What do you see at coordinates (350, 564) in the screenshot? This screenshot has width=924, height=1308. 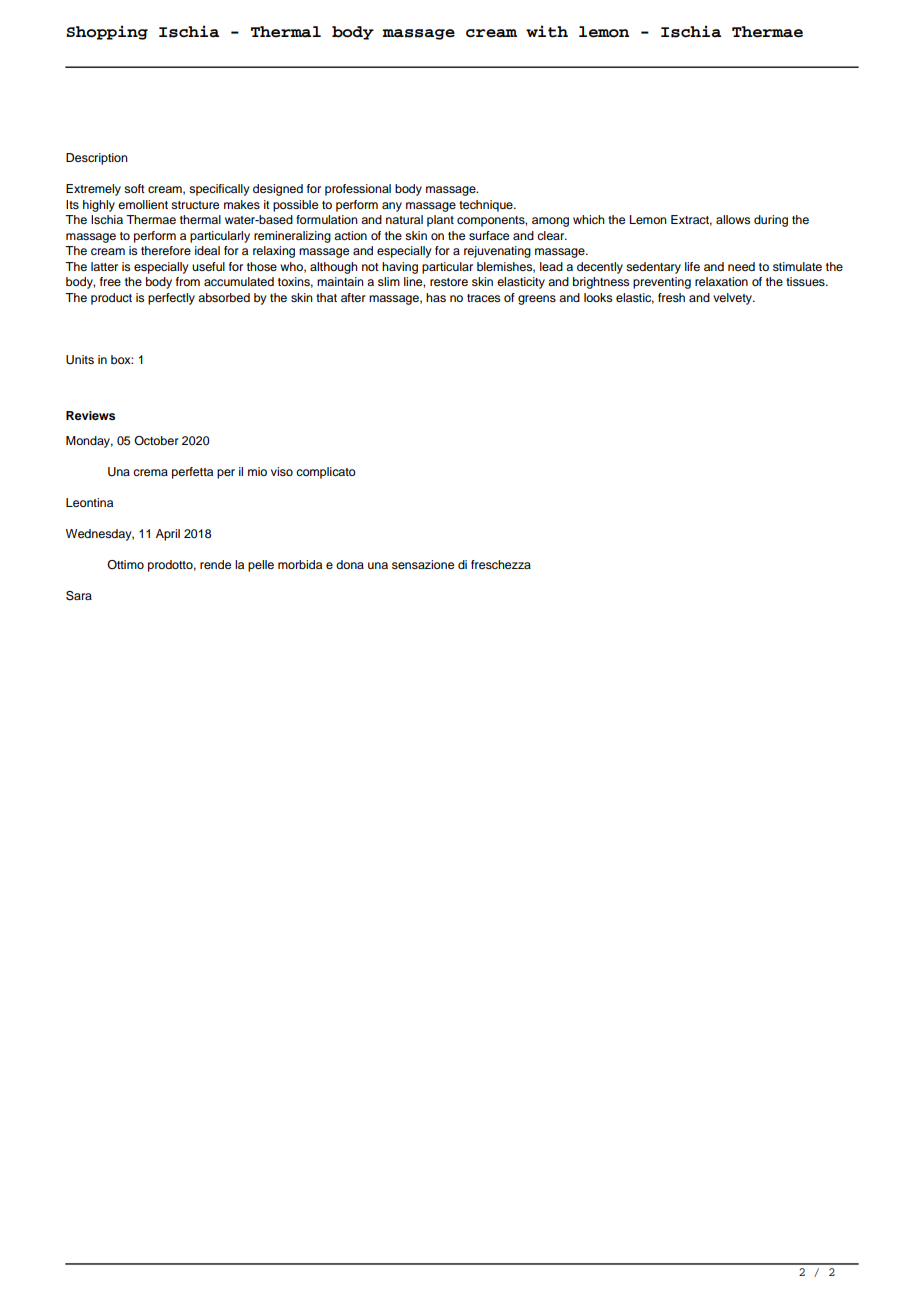 I see `dona` at bounding box center [350, 564].
